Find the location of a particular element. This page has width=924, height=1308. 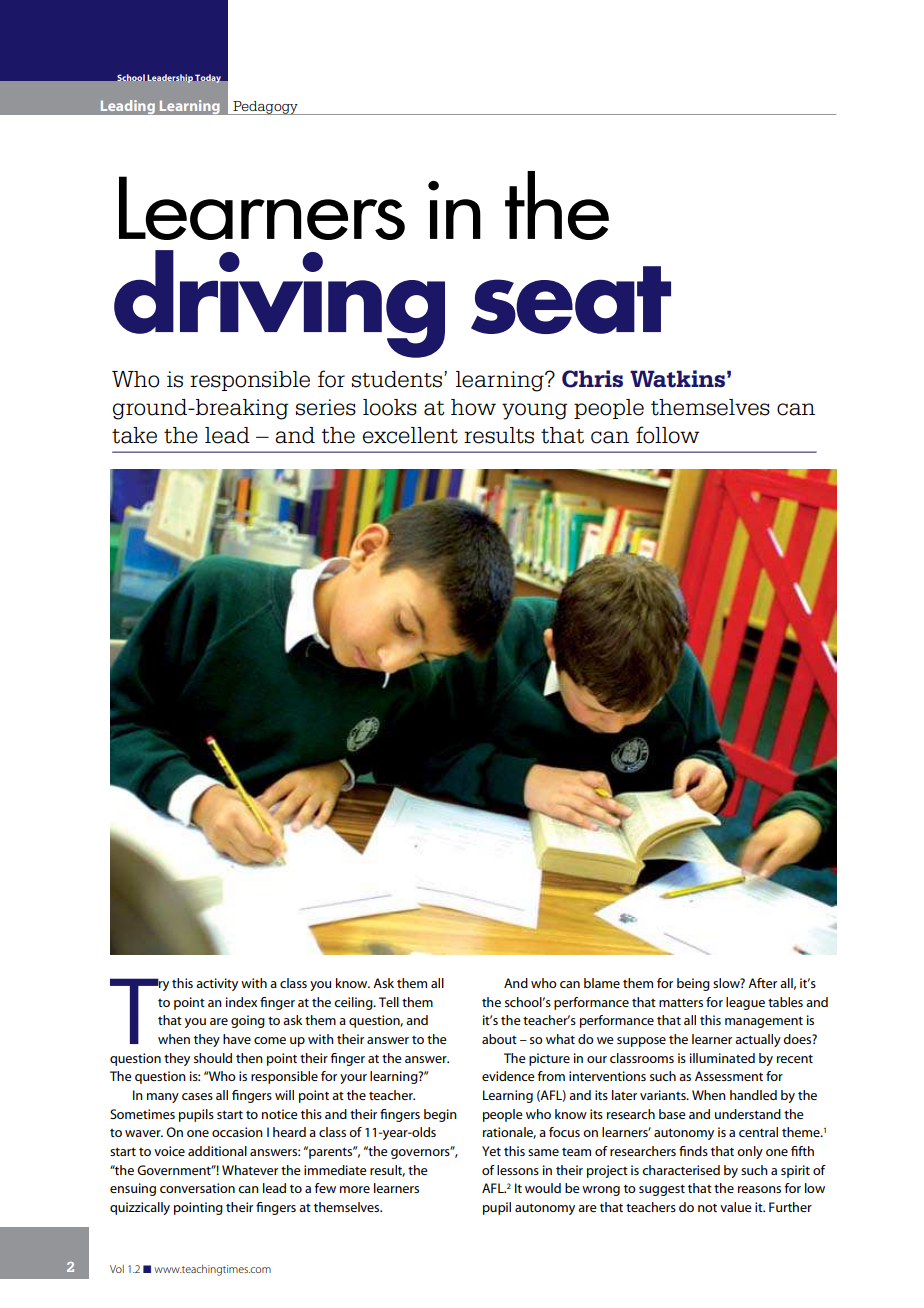

activity is located at coordinates (217, 984).
